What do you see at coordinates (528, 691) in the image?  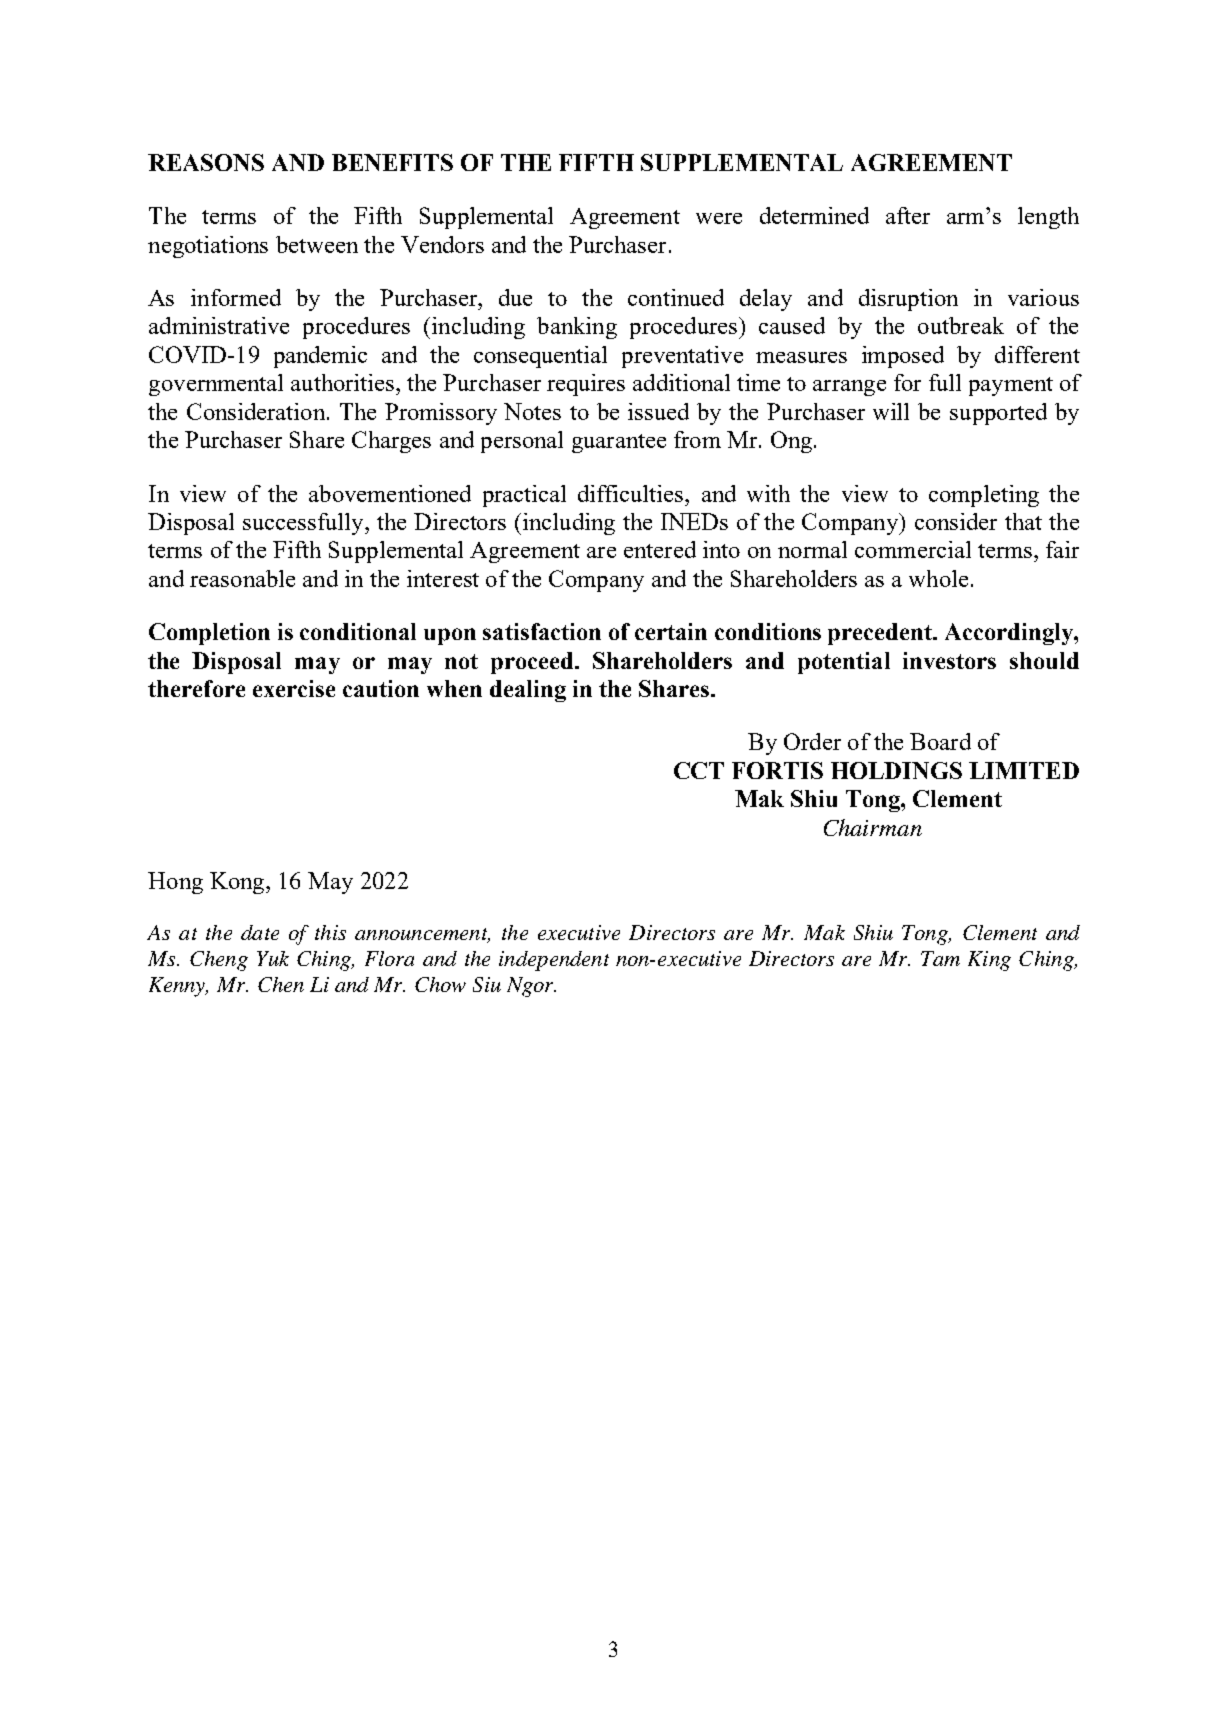 I see `dealing` at bounding box center [528, 691].
